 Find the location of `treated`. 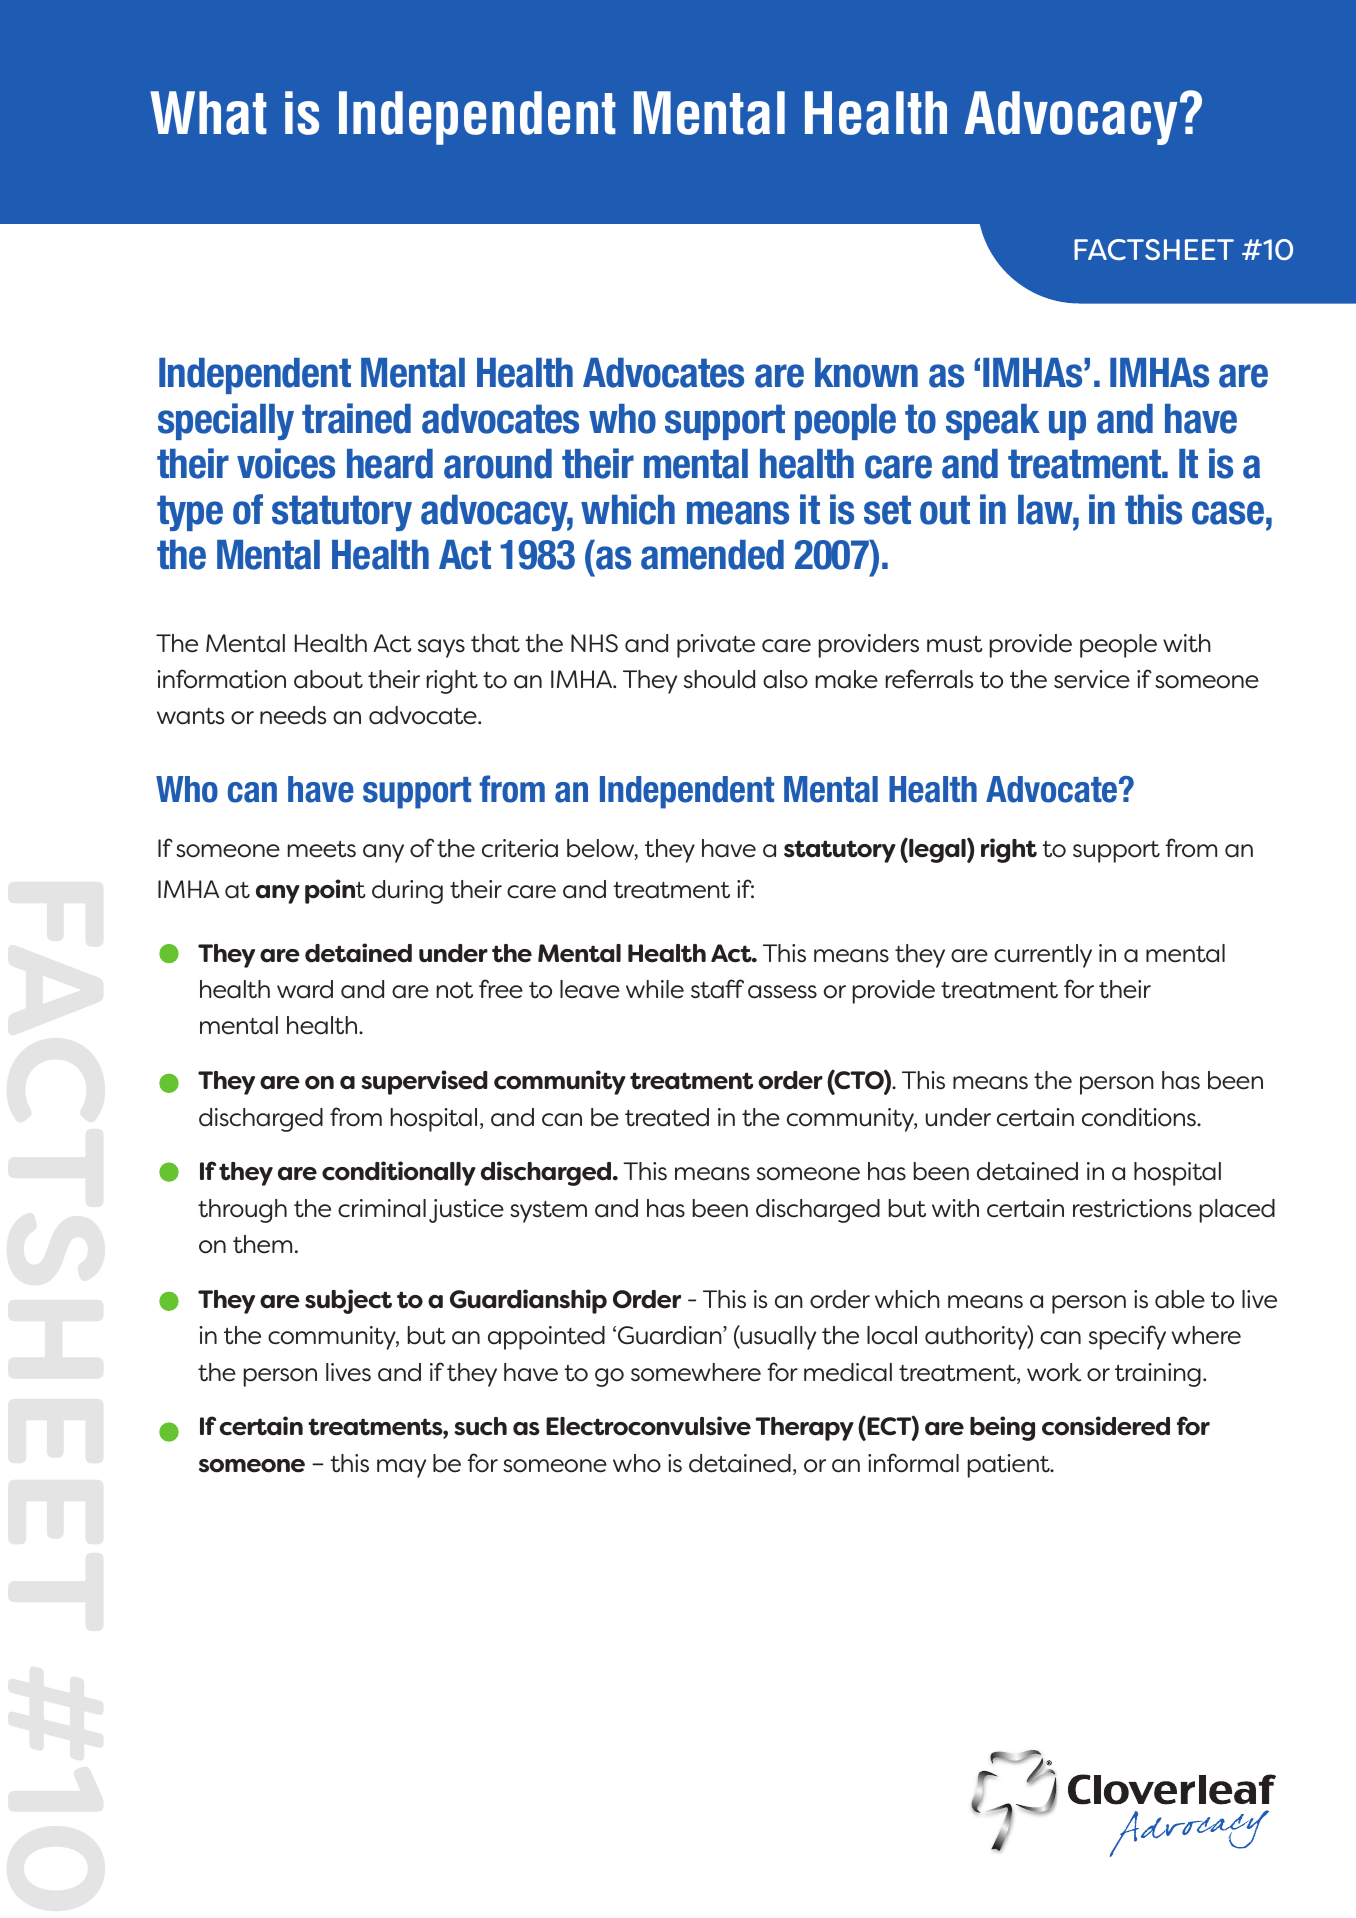

treated is located at coordinates (667, 1117).
